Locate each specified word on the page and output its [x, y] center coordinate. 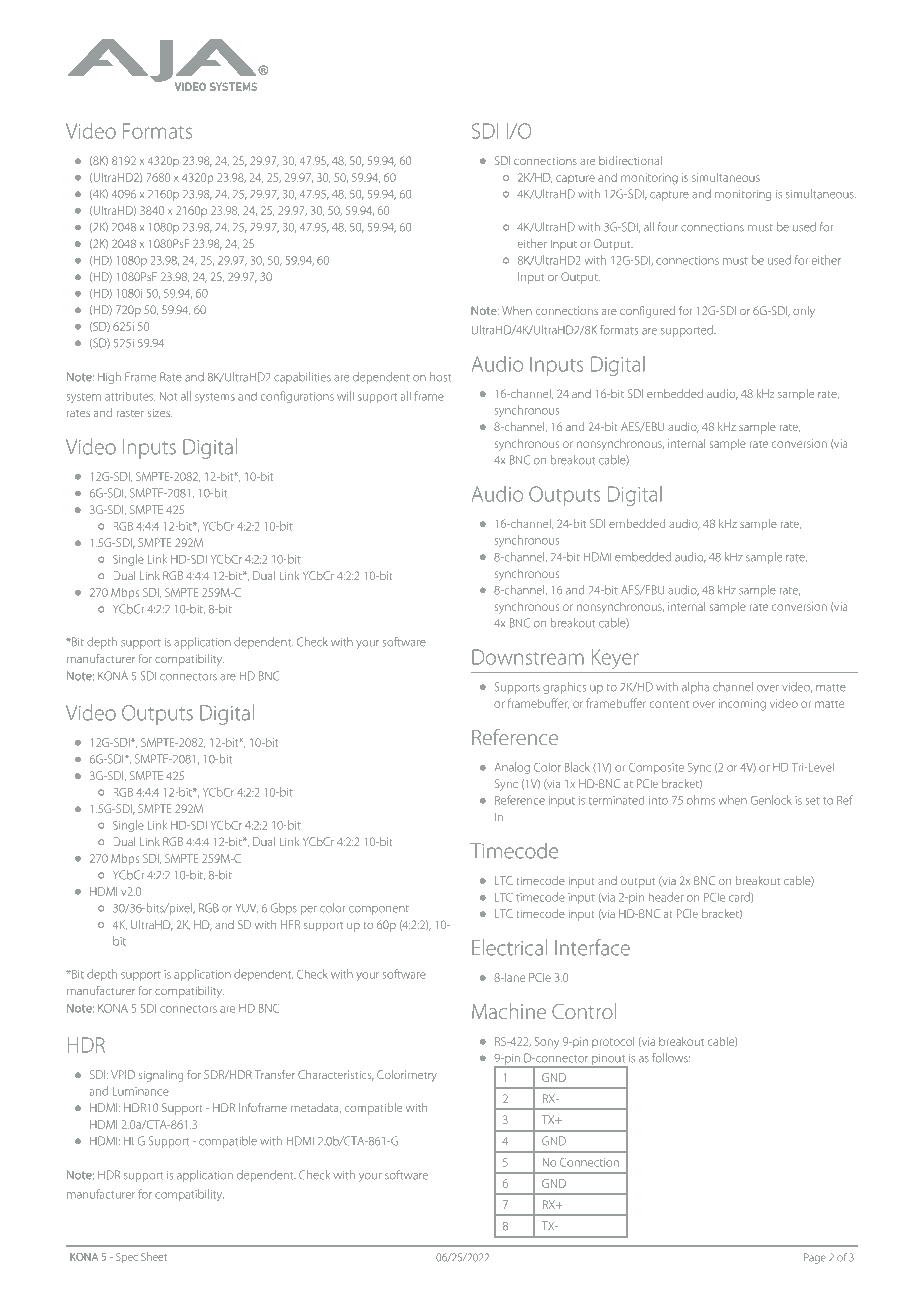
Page [815, 1258]
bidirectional [630, 160]
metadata [316, 1108]
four [668, 227]
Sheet [154, 1256]
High [109, 378]
